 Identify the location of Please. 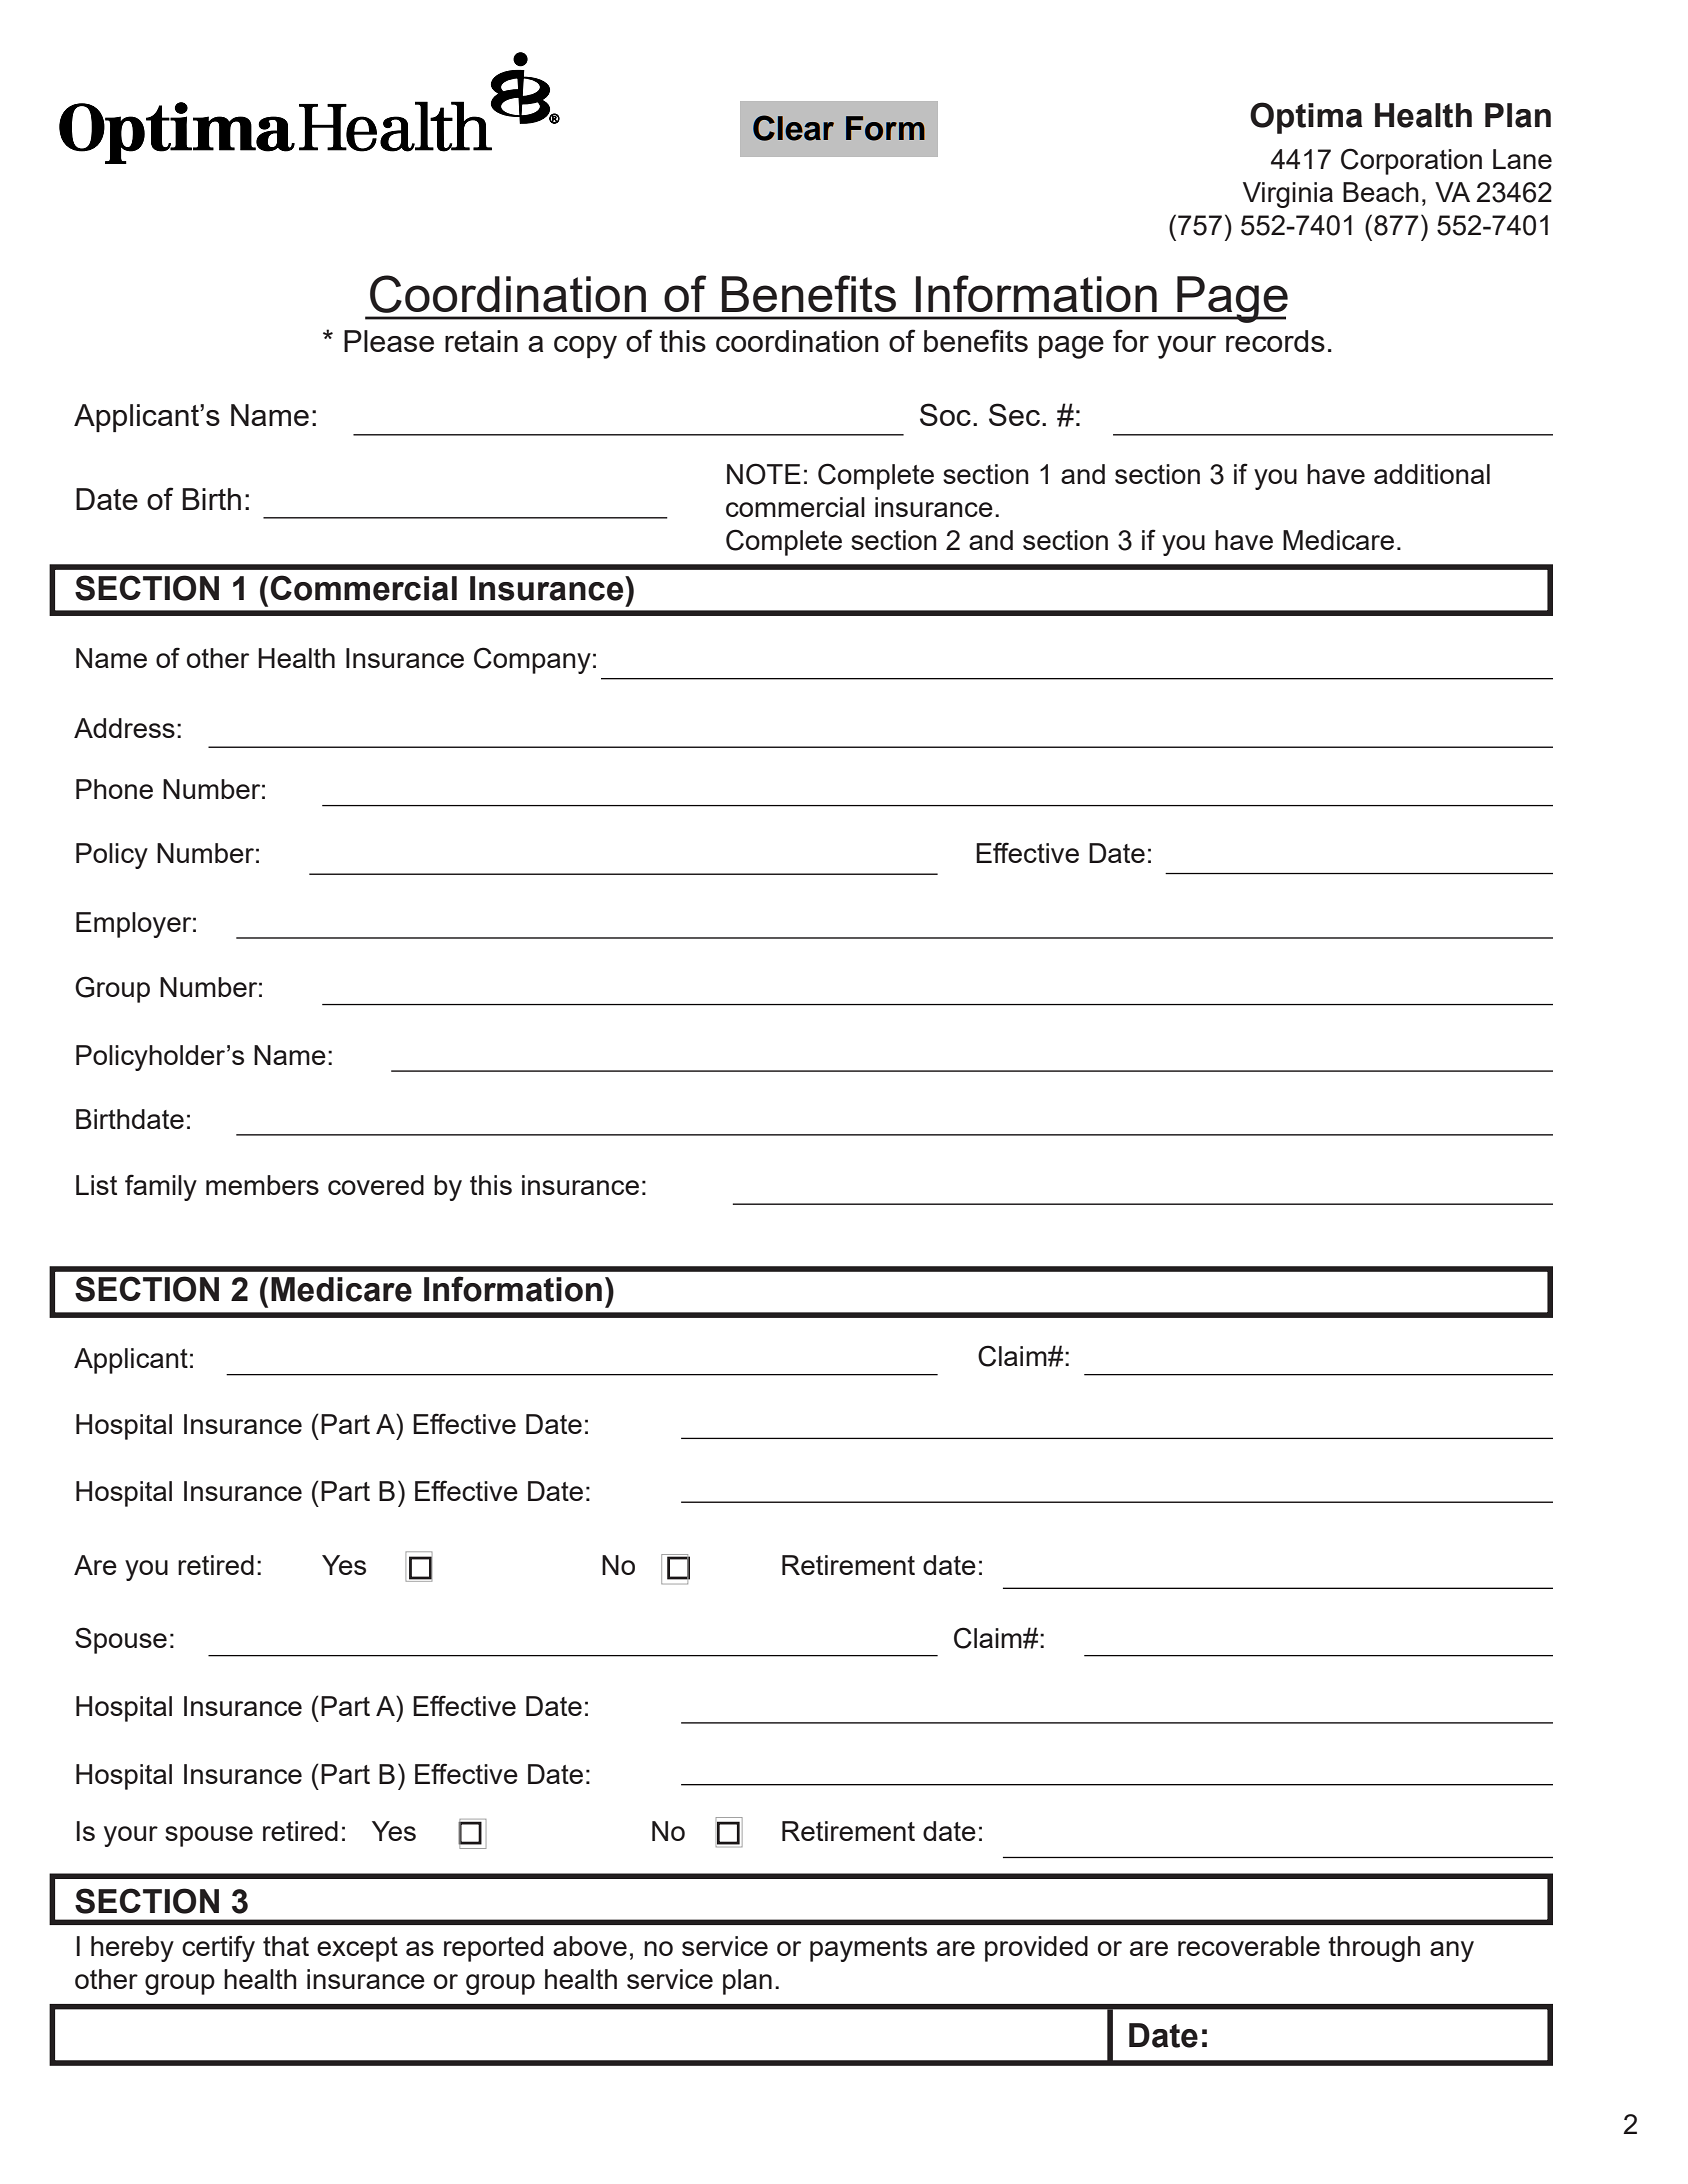
(389, 341).
